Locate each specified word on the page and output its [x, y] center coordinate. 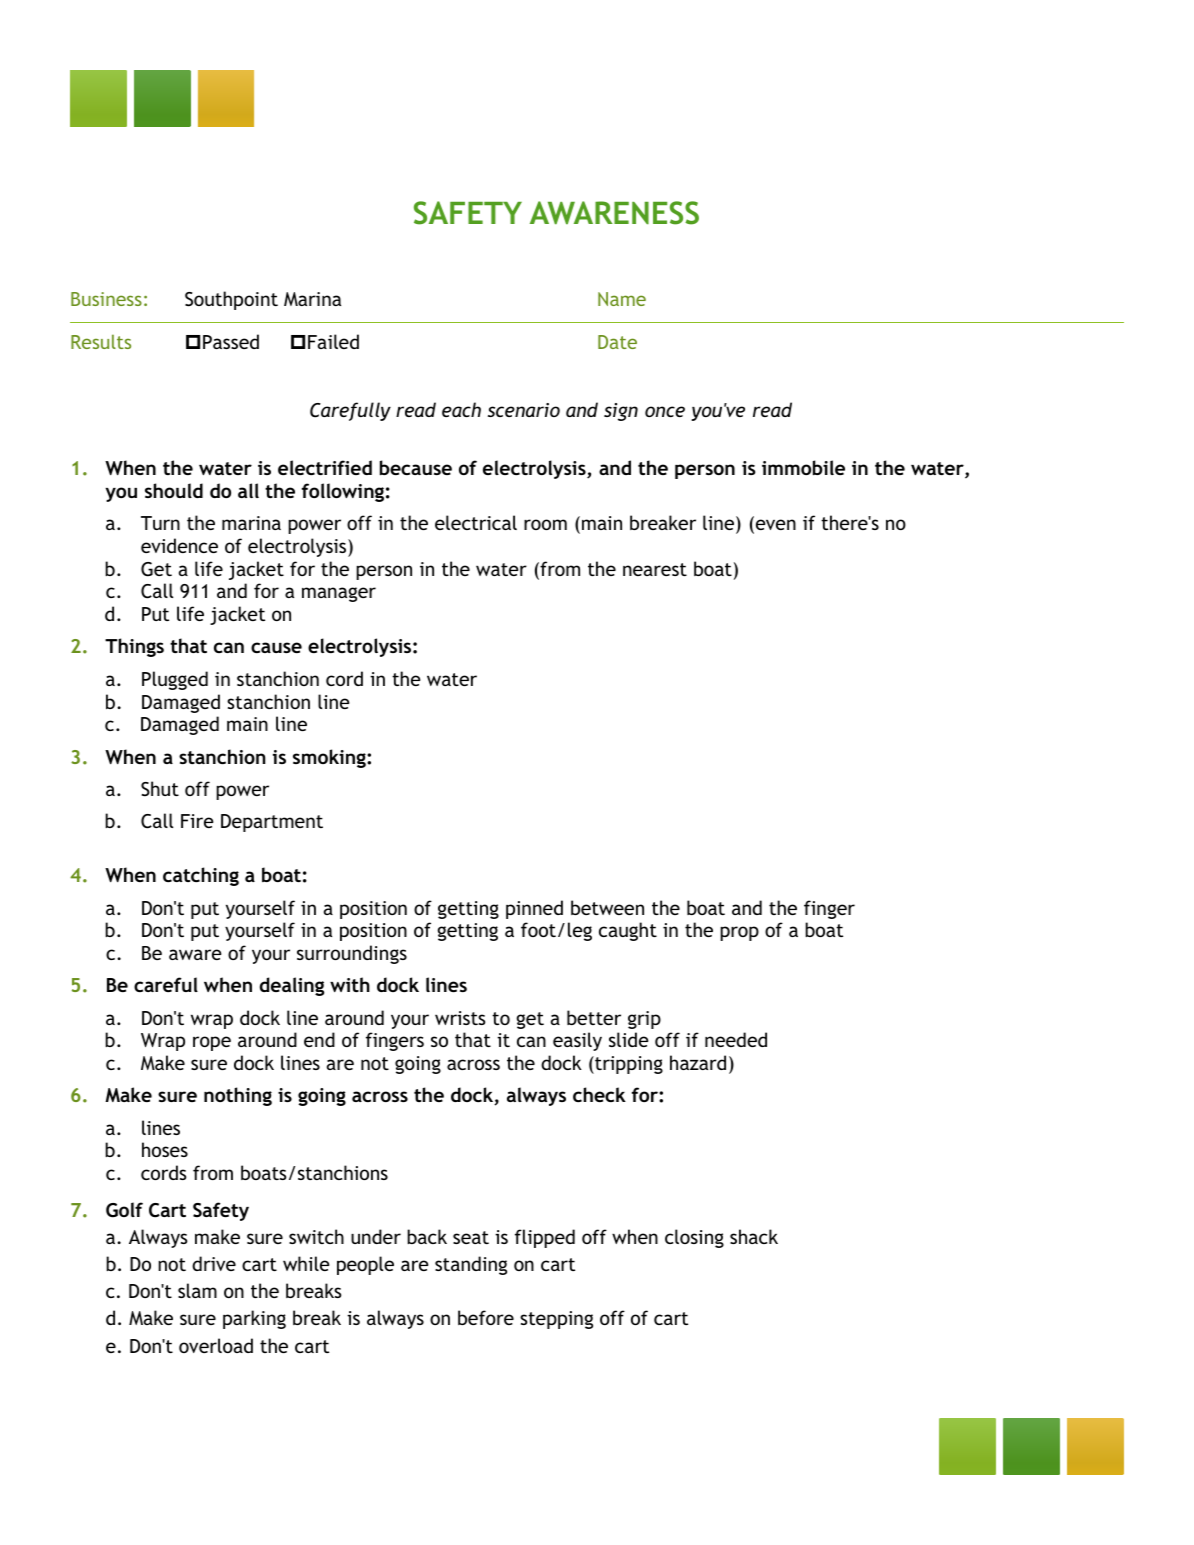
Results [101, 341]
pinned [534, 909]
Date [617, 342]
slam [197, 1290]
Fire [197, 821]
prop [739, 933]
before [486, 1317]
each [461, 409]
